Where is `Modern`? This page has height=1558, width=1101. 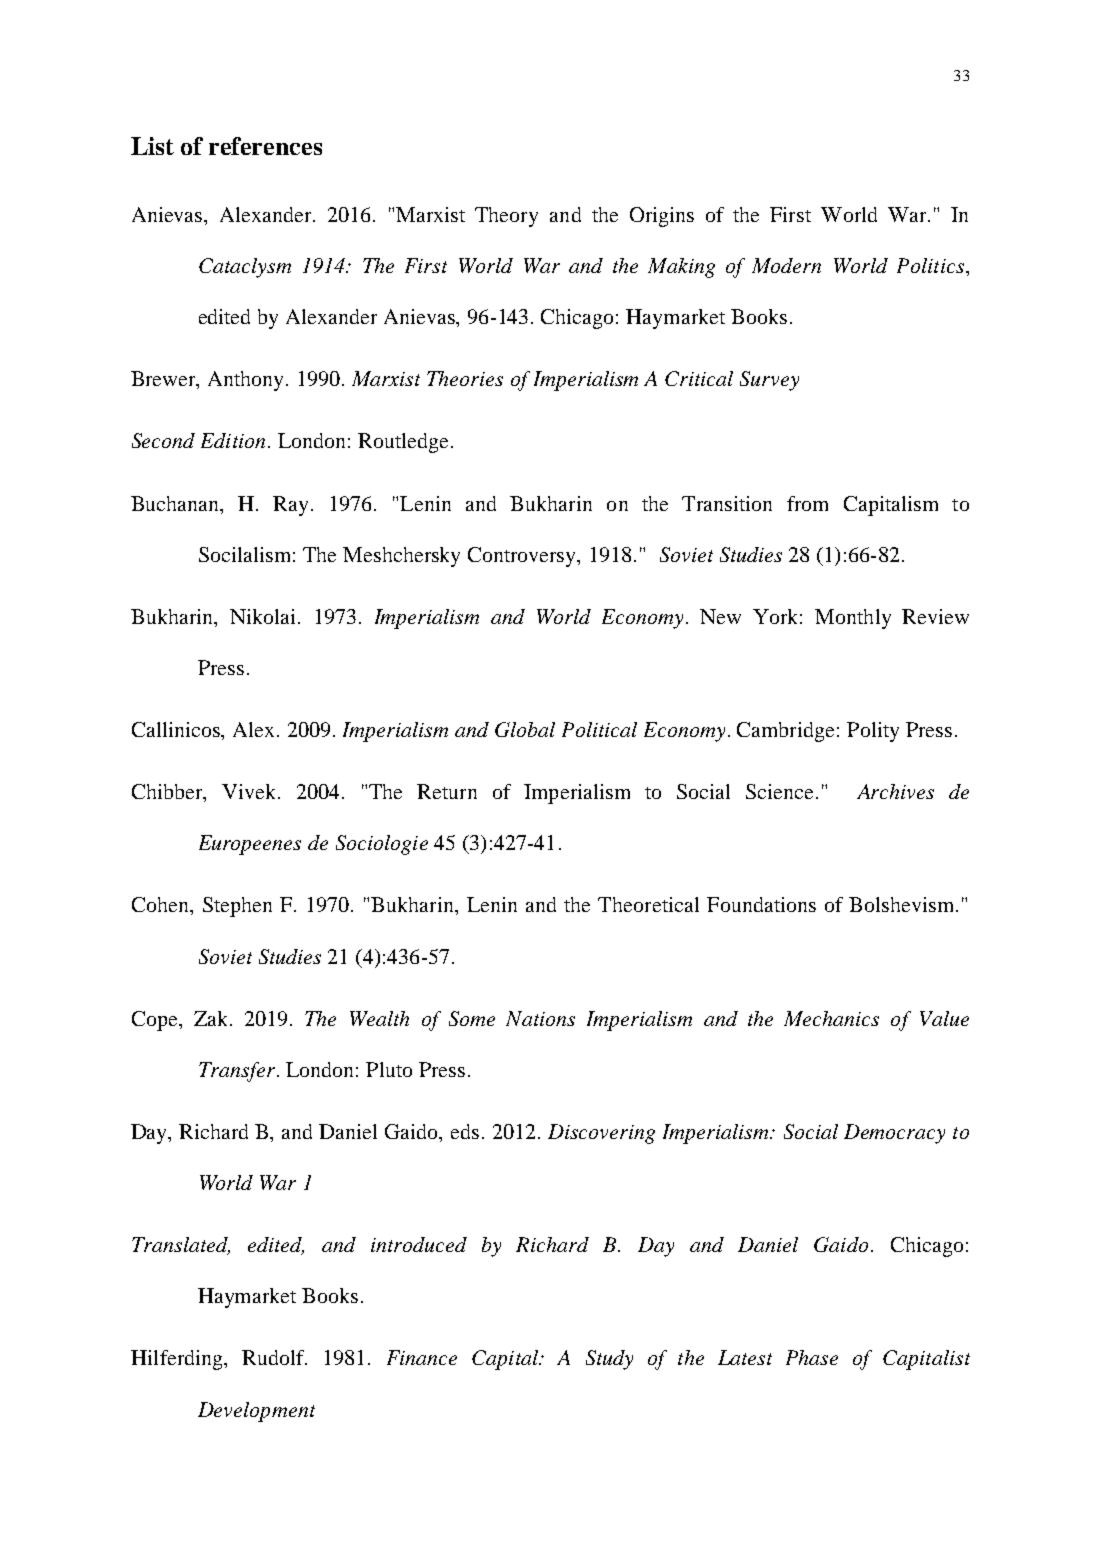
Modern is located at coordinates (786, 265).
